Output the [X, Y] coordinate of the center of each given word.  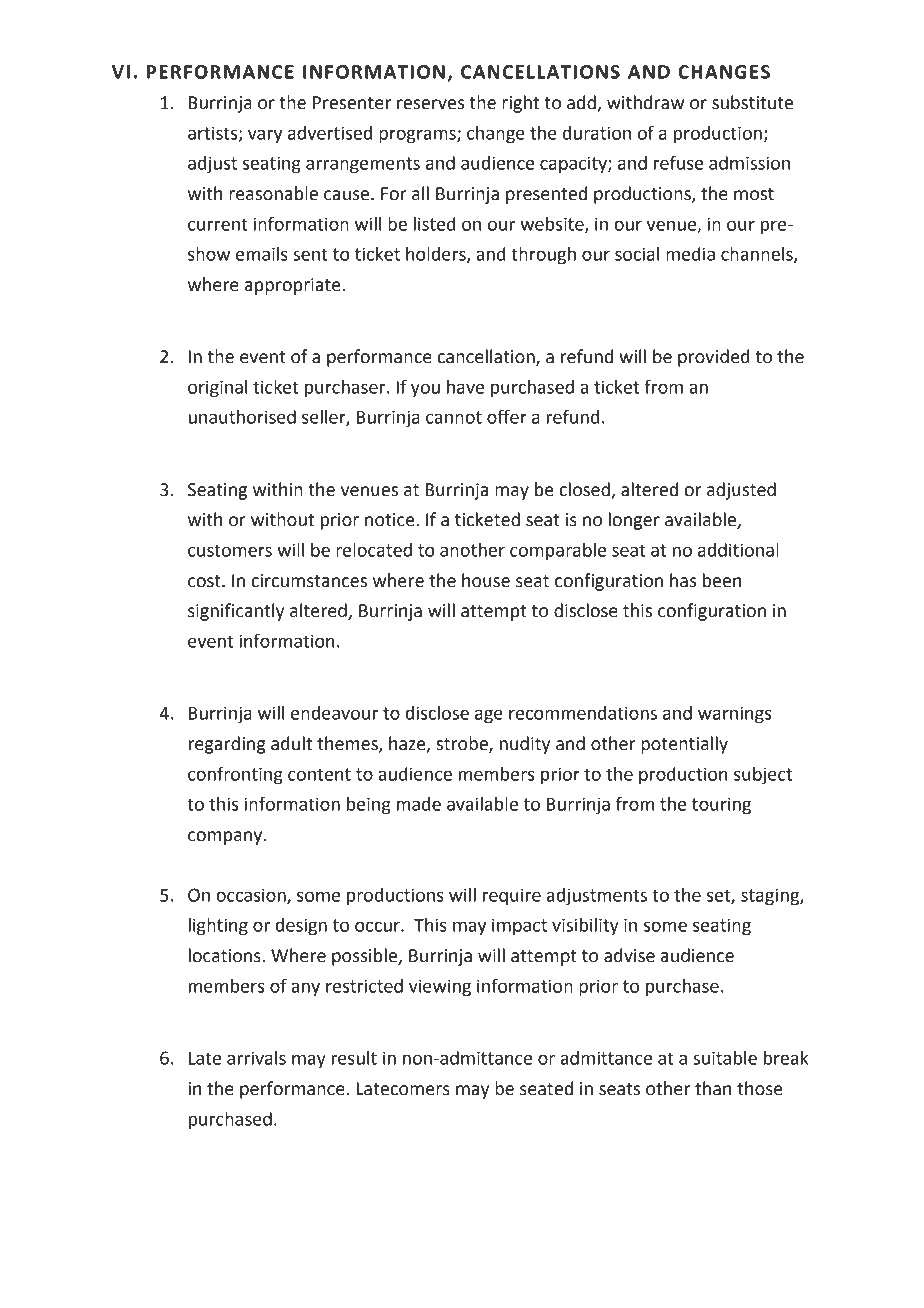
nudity [525, 745]
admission [749, 163]
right [520, 104]
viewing [440, 988]
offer [507, 416]
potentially [684, 745]
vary [265, 136]
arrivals [256, 1058]
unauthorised [242, 417]
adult [291, 743]
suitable [725, 1058]
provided [714, 358]
